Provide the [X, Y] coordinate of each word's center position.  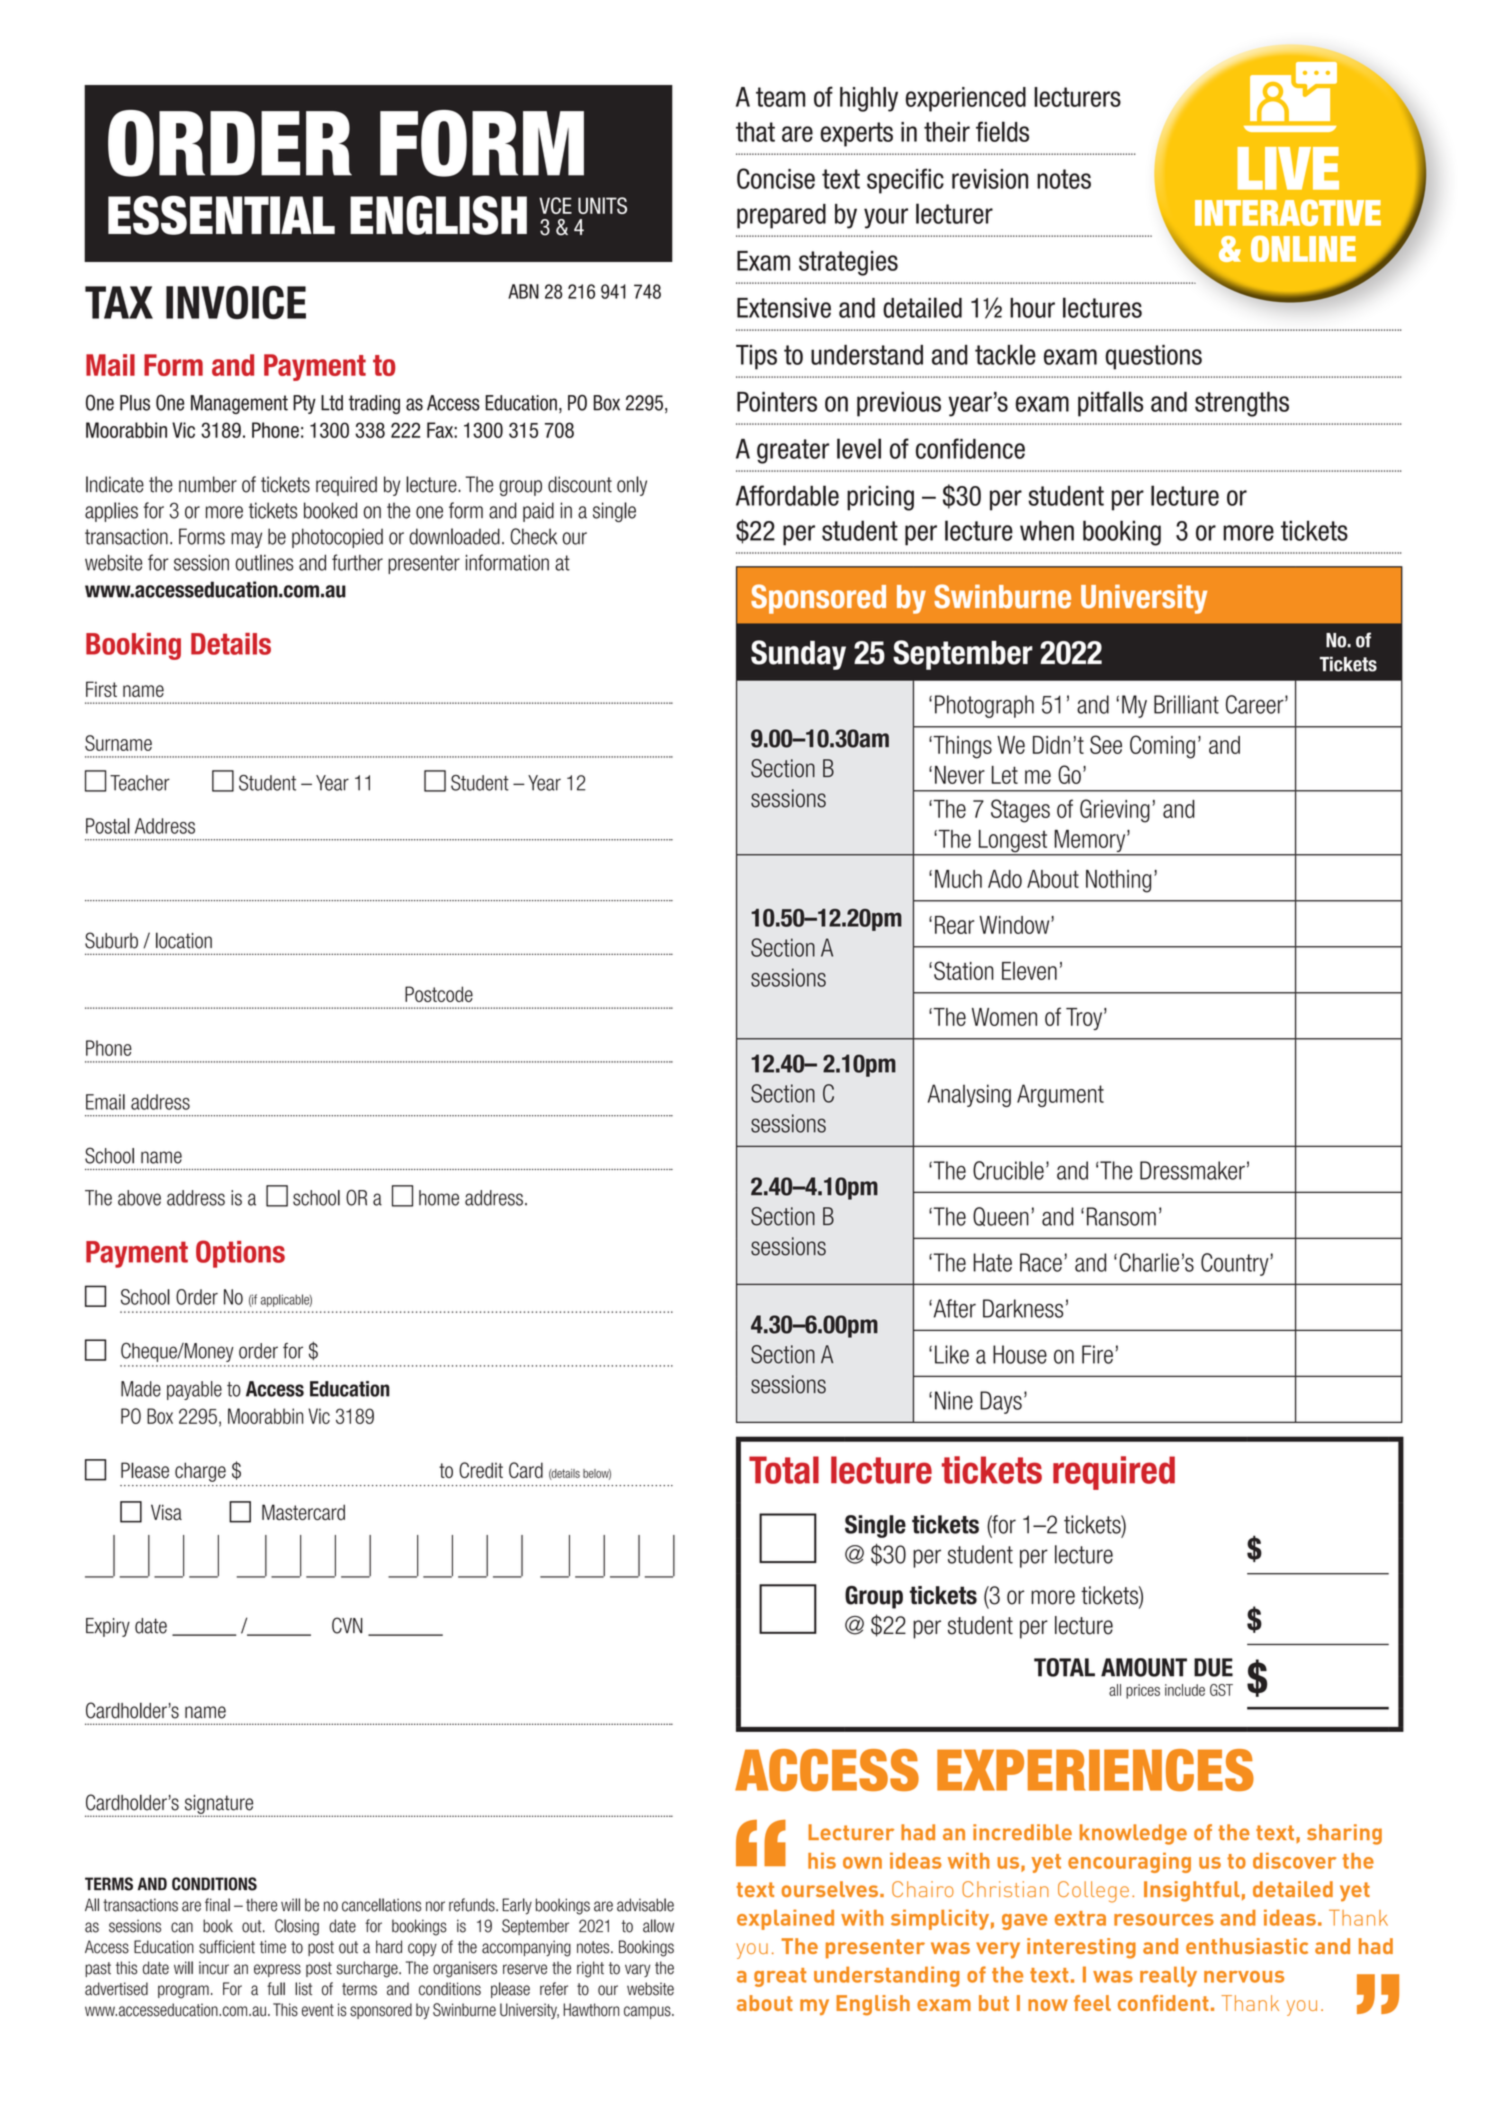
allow [658, 1926]
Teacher [140, 783]
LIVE [1288, 168]
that [755, 132]
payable [194, 1390]
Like [952, 1354]
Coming [1162, 747]
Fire [1097, 1354]
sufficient [227, 1947]
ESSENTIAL [221, 215]
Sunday [798, 655]
